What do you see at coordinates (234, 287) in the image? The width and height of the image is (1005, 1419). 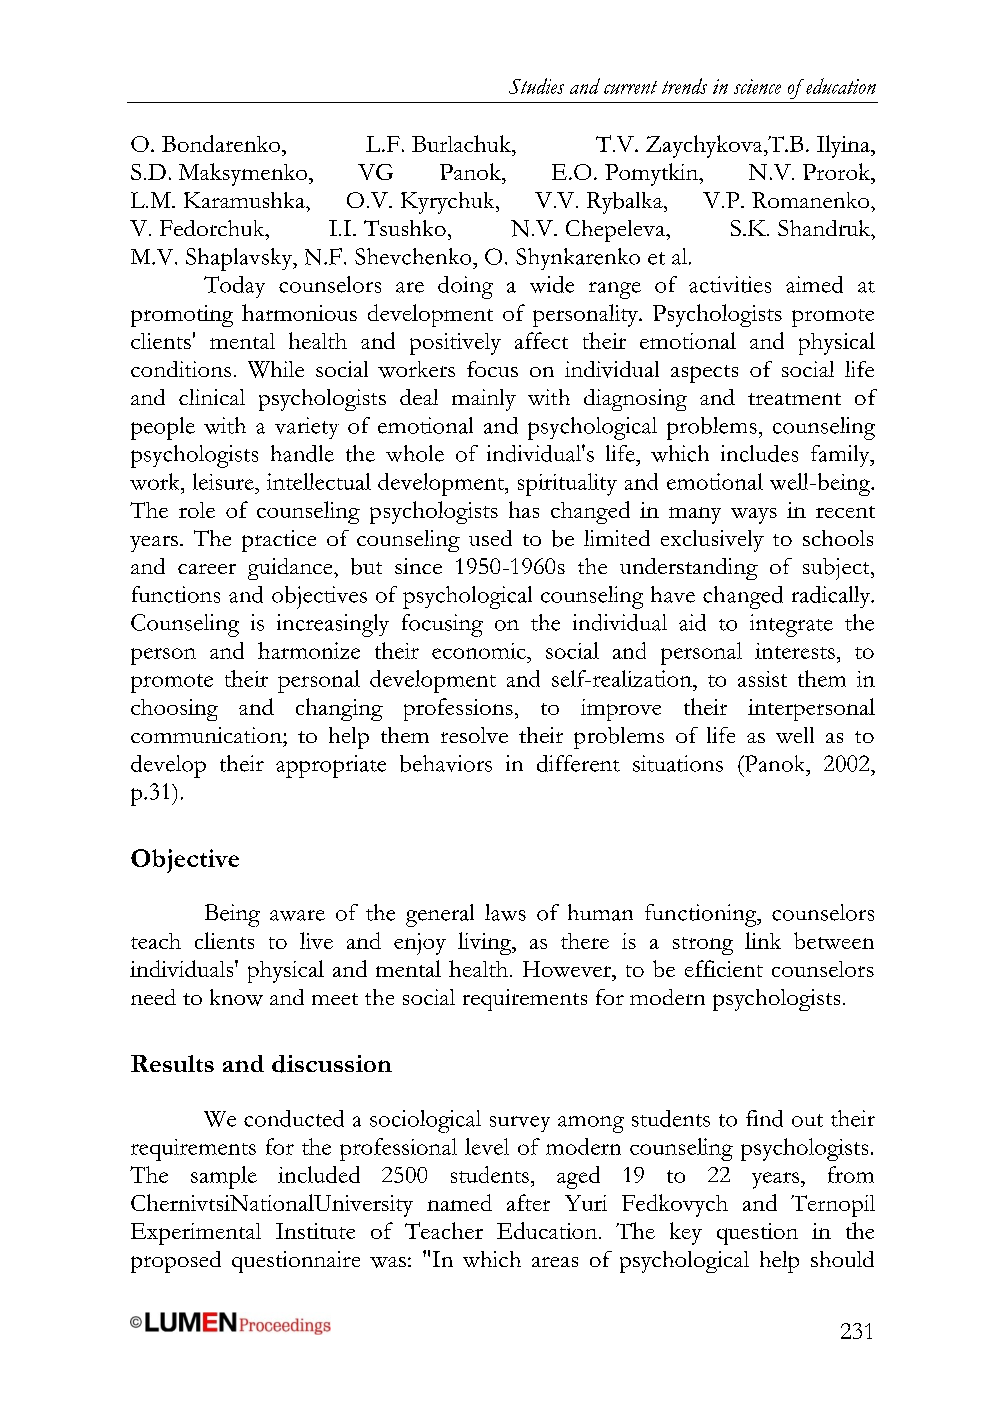 I see `Today` at bounding box center [234, 287].
